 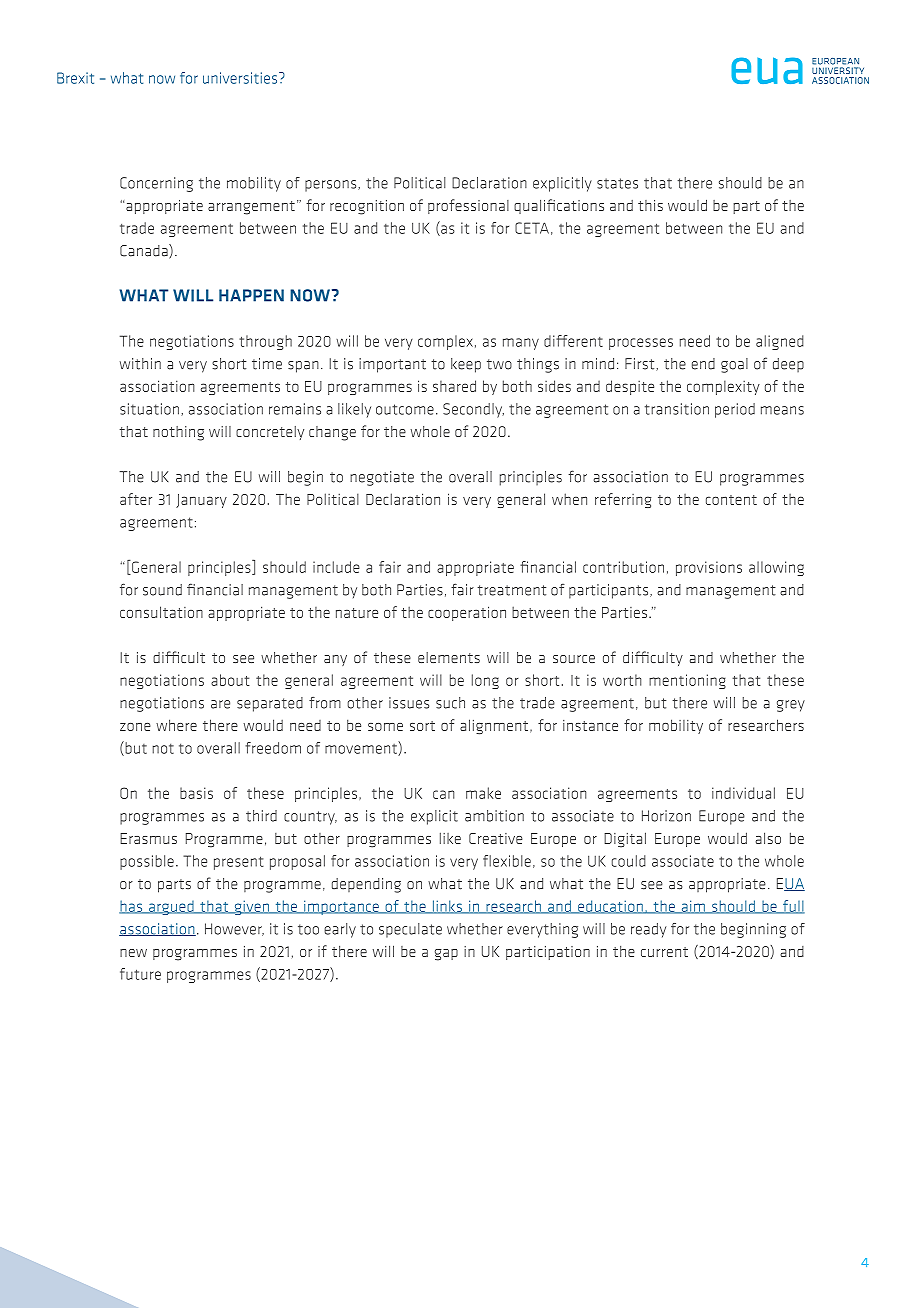 I want to click on mentioning, so click(x=687, y=681).
